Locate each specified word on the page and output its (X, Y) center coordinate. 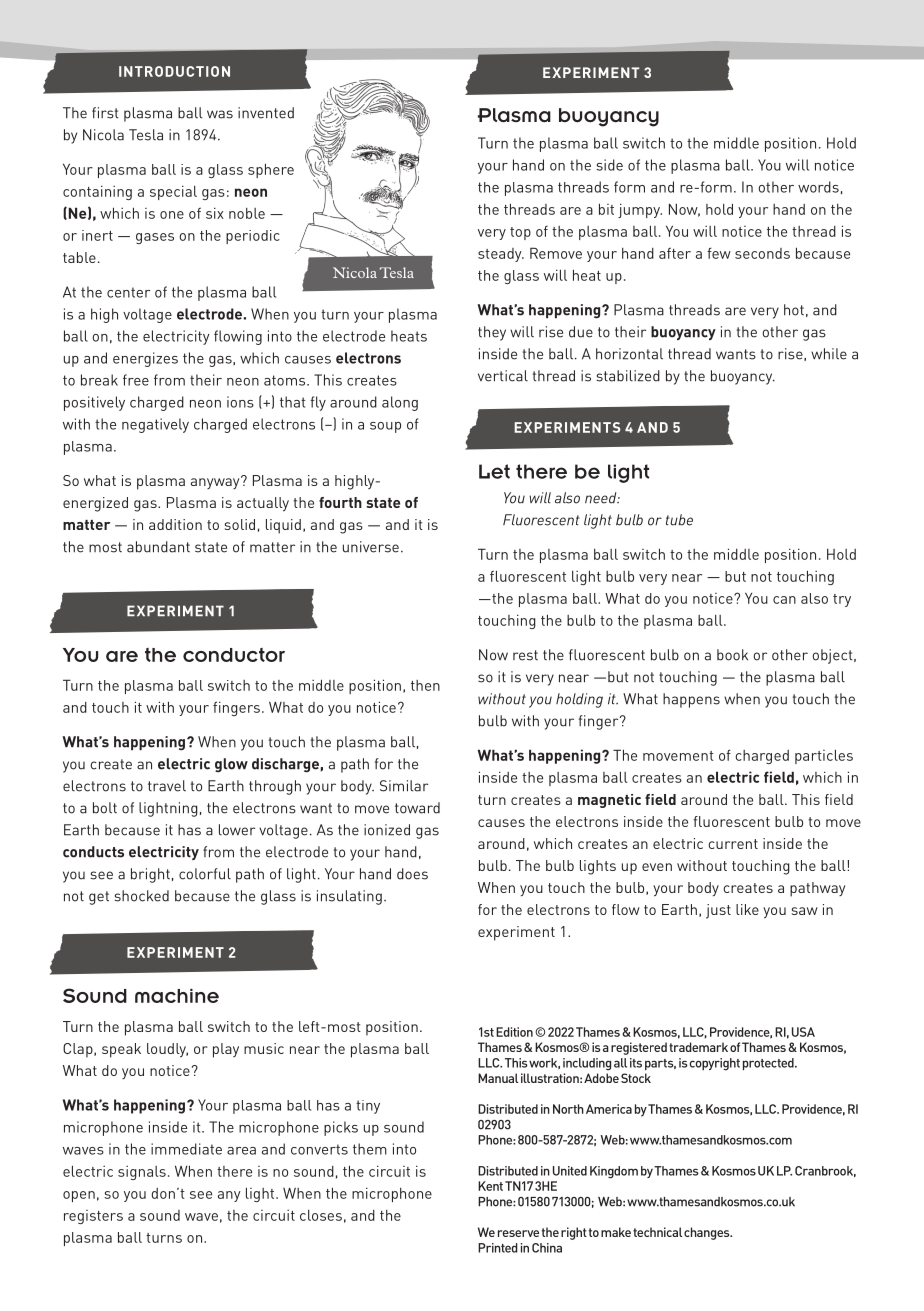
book (732, 655)
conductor (234, 655)
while (829, 354)
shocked (141, 896)
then (425, 685)
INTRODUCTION (174, 71)
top (520, 233)
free (136, 380)
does (412, 874)
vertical (503, 376)
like (747, 909)
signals (142, 1173)
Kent (490, 1186)
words (818, 187)
